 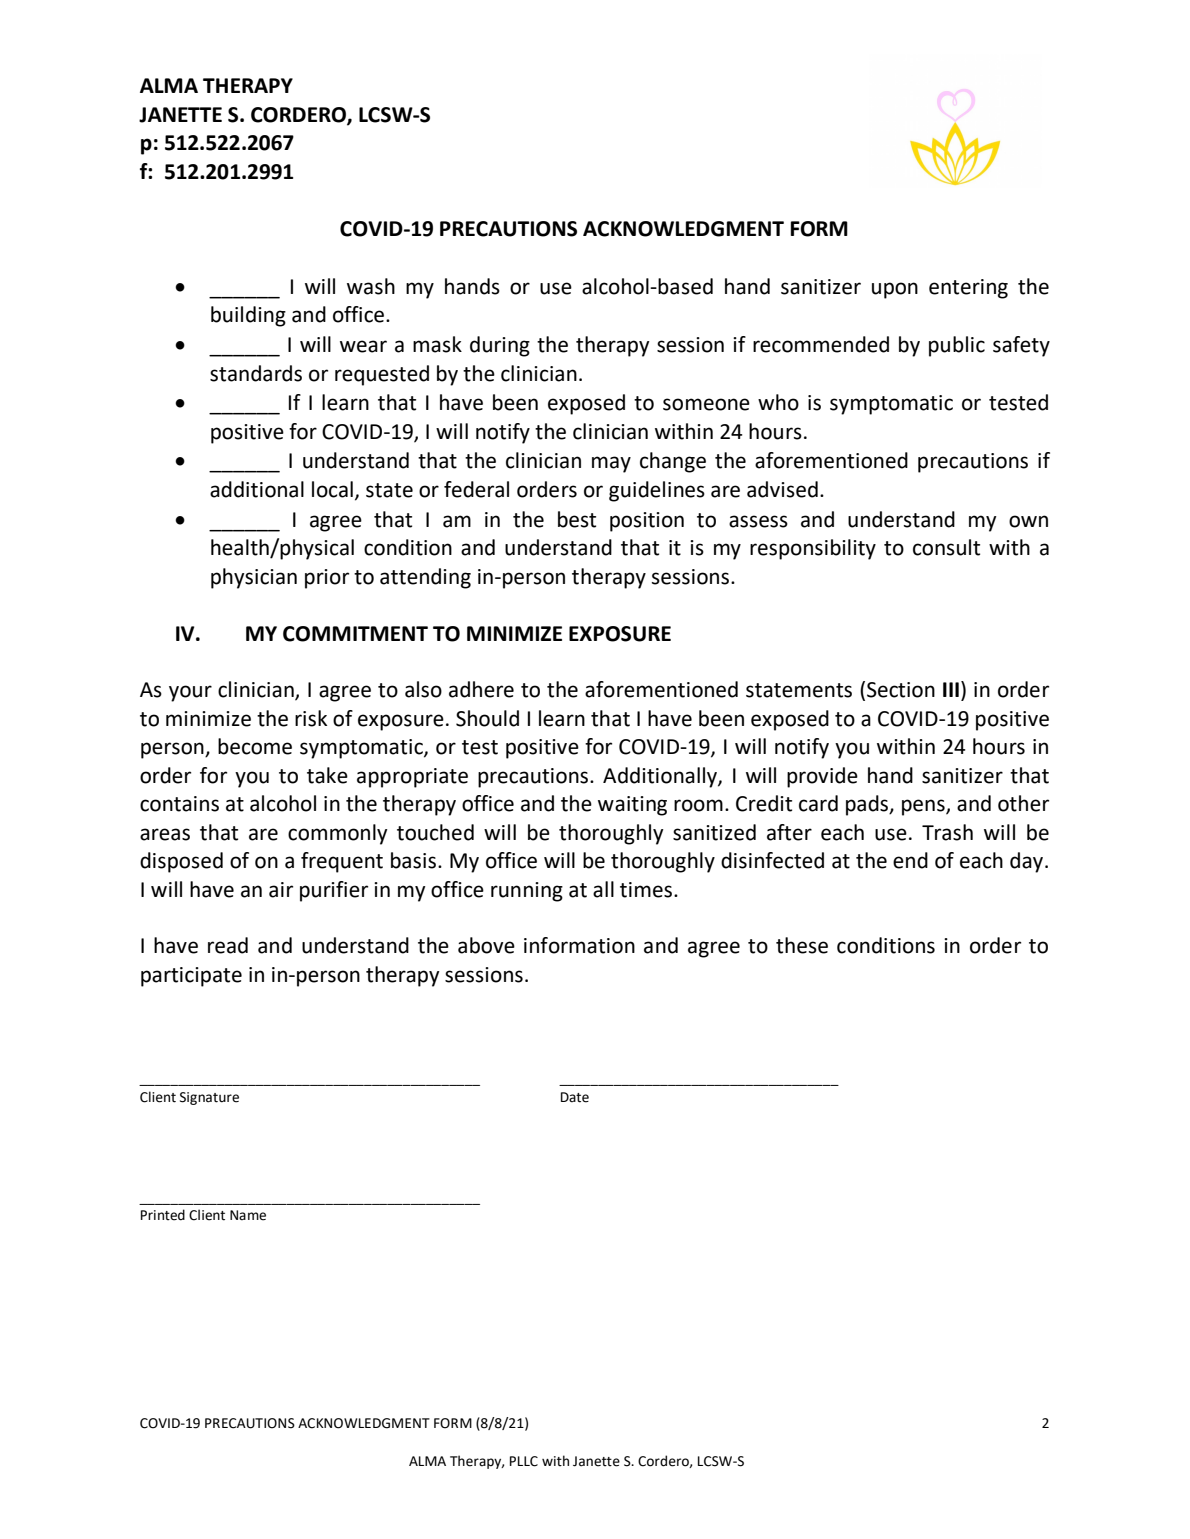 What do you see at coordinates (500, 346) in the screenshot?
I see `during` at bounding box center [500, 346].
